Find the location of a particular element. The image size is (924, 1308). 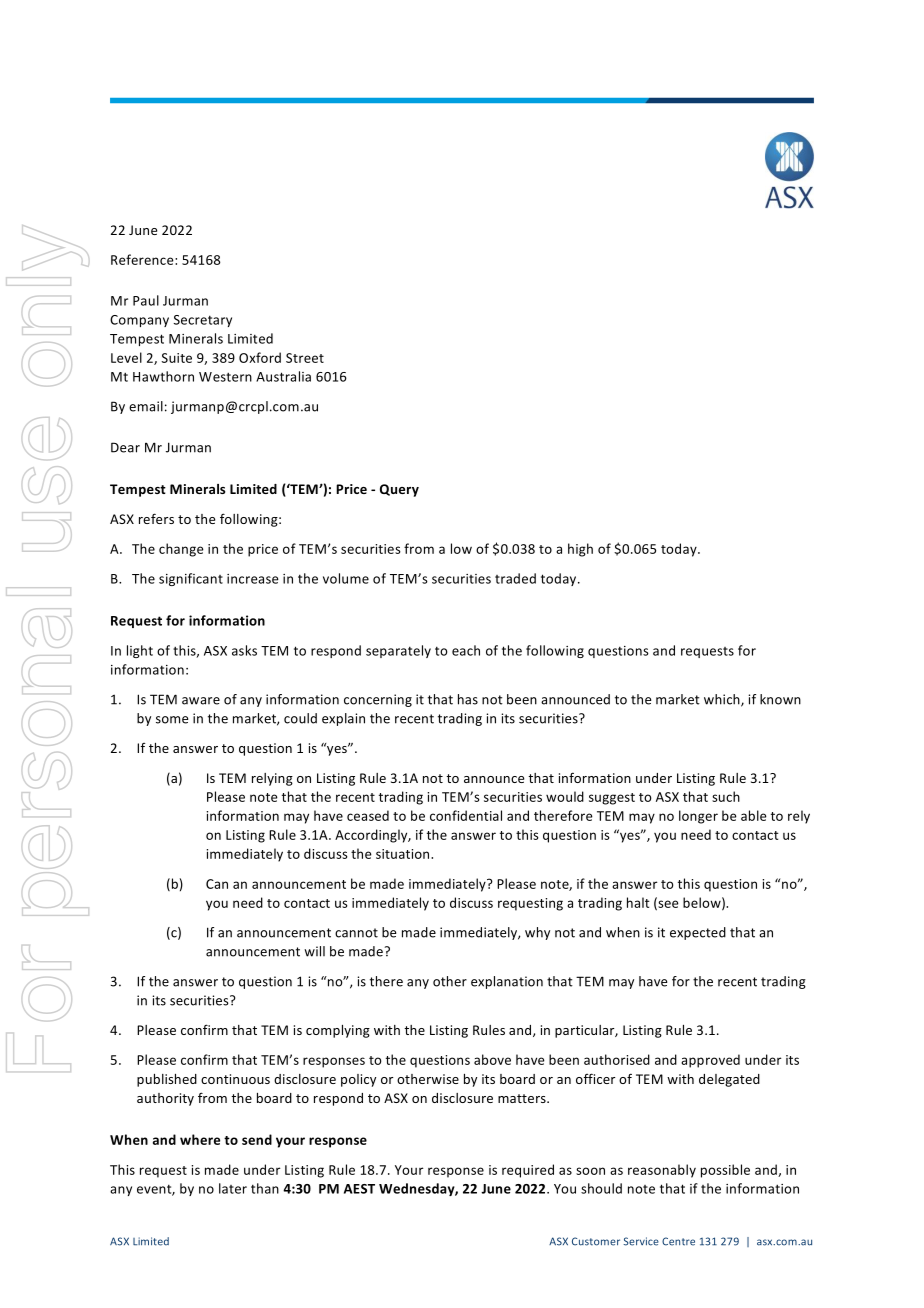

high is located at coordinates (580, 550).
